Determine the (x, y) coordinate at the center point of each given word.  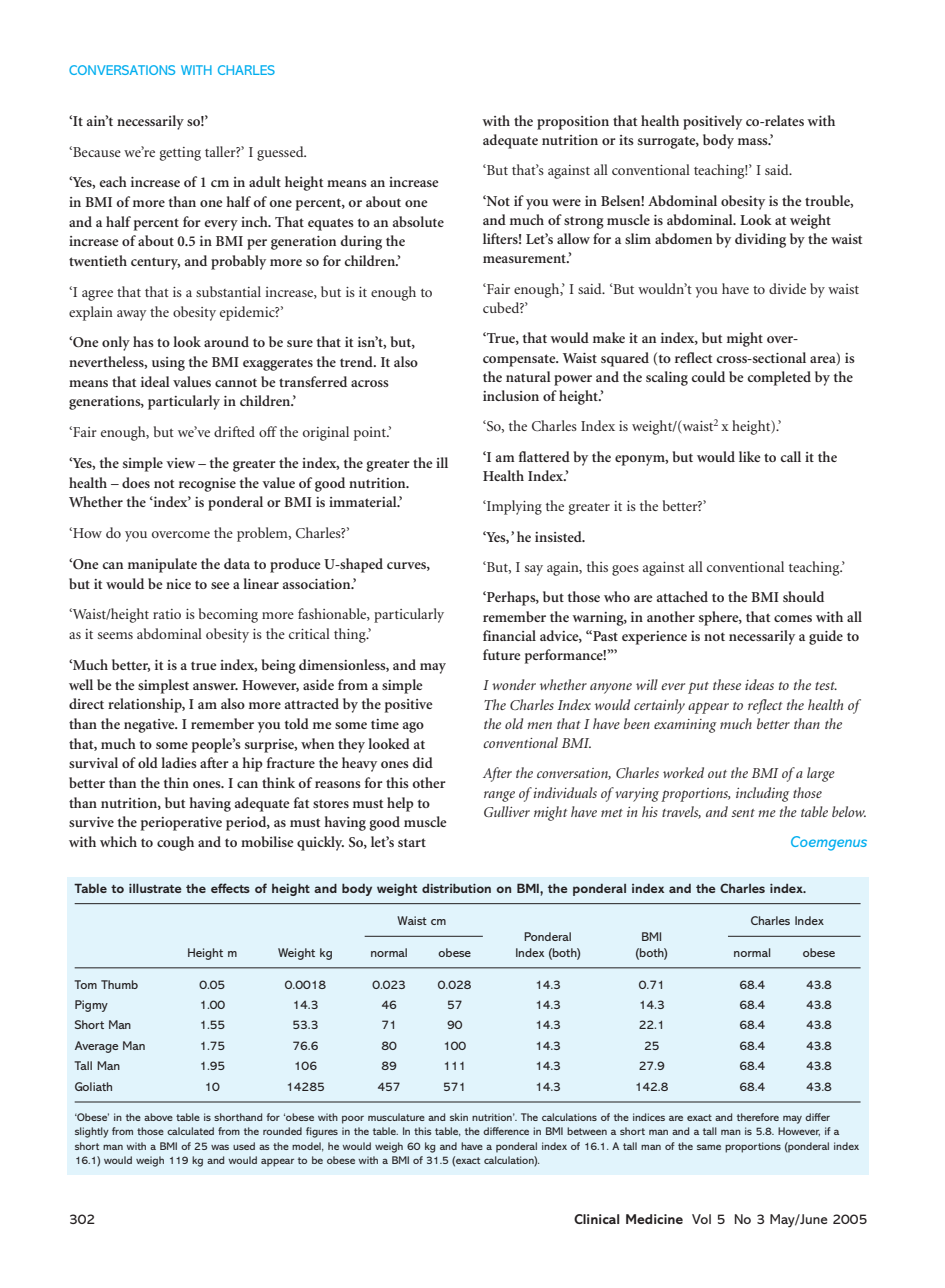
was (220, 1147)
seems (115, 635)
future (502, 654)
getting (180, 154)
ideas (759, 684)
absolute (418, 221)
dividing (760, 240)
